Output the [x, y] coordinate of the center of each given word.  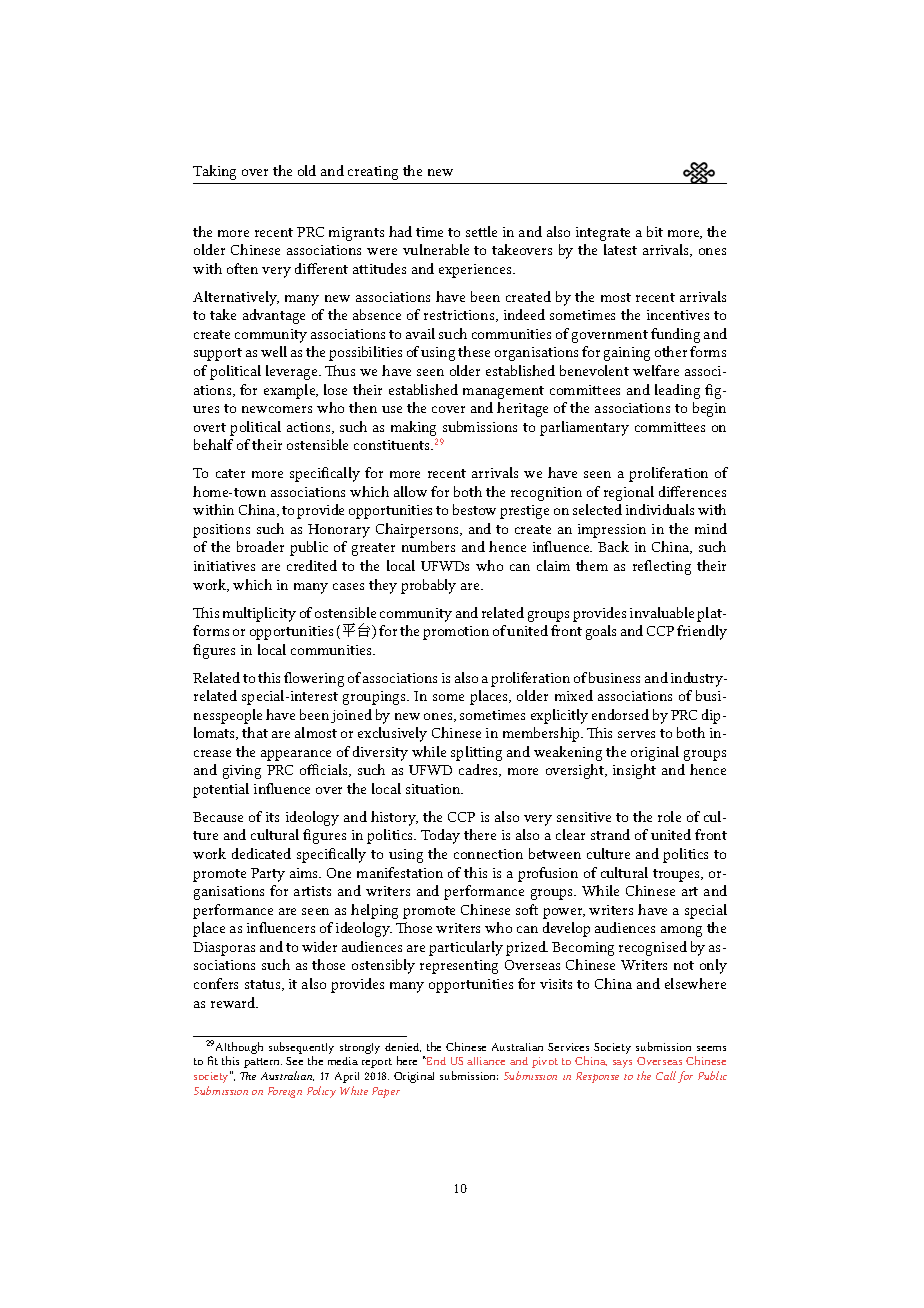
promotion [456, 633]
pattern [263, 1063]
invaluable [662, 612]
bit [655, 231]
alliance [486, 1061]
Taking [214, 172]
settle [481, 231]
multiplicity [259, 614]
